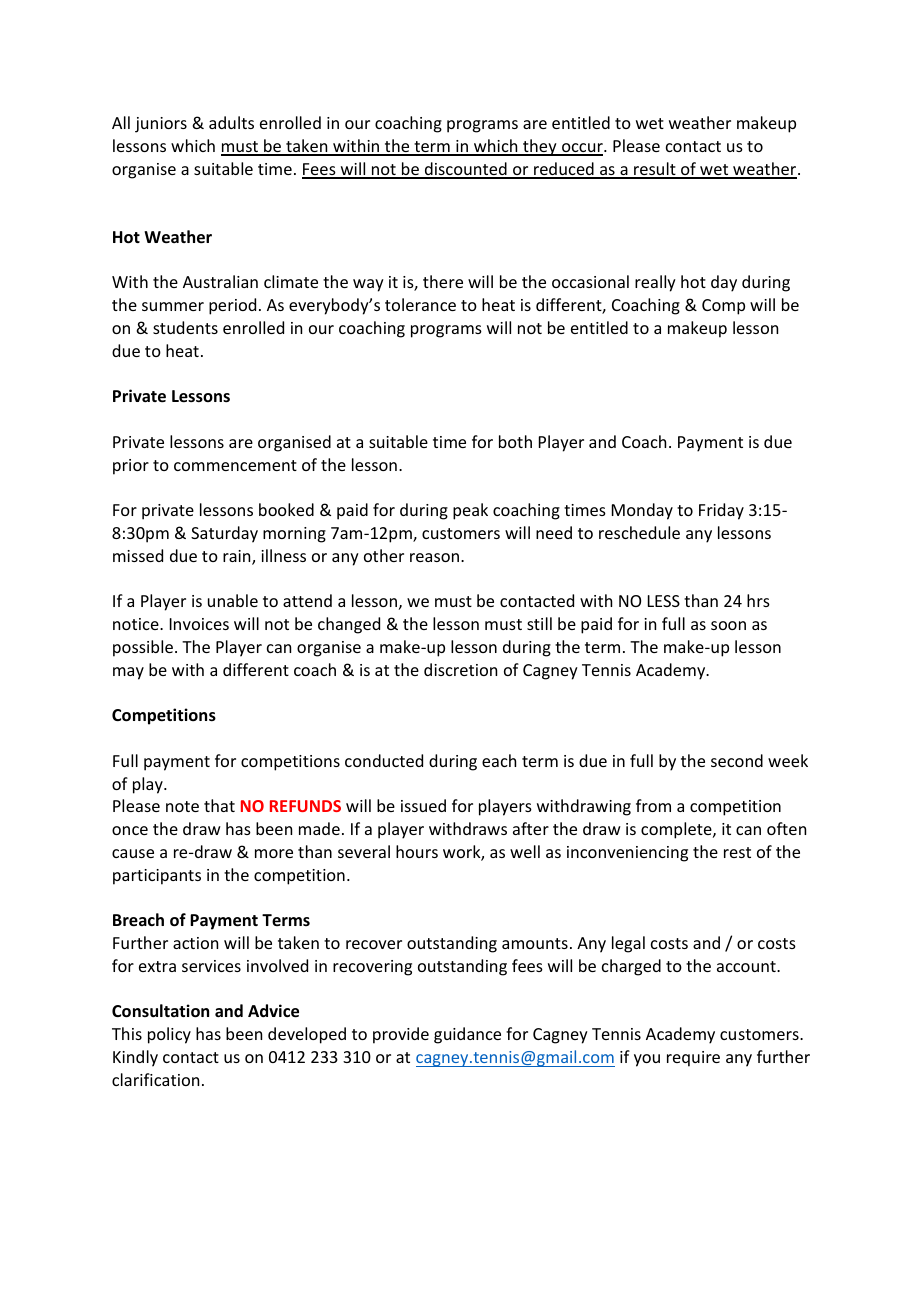 Image resolution: width=924 pixels, height=1309 pixels. I want to click on students, so click(185, 327).
